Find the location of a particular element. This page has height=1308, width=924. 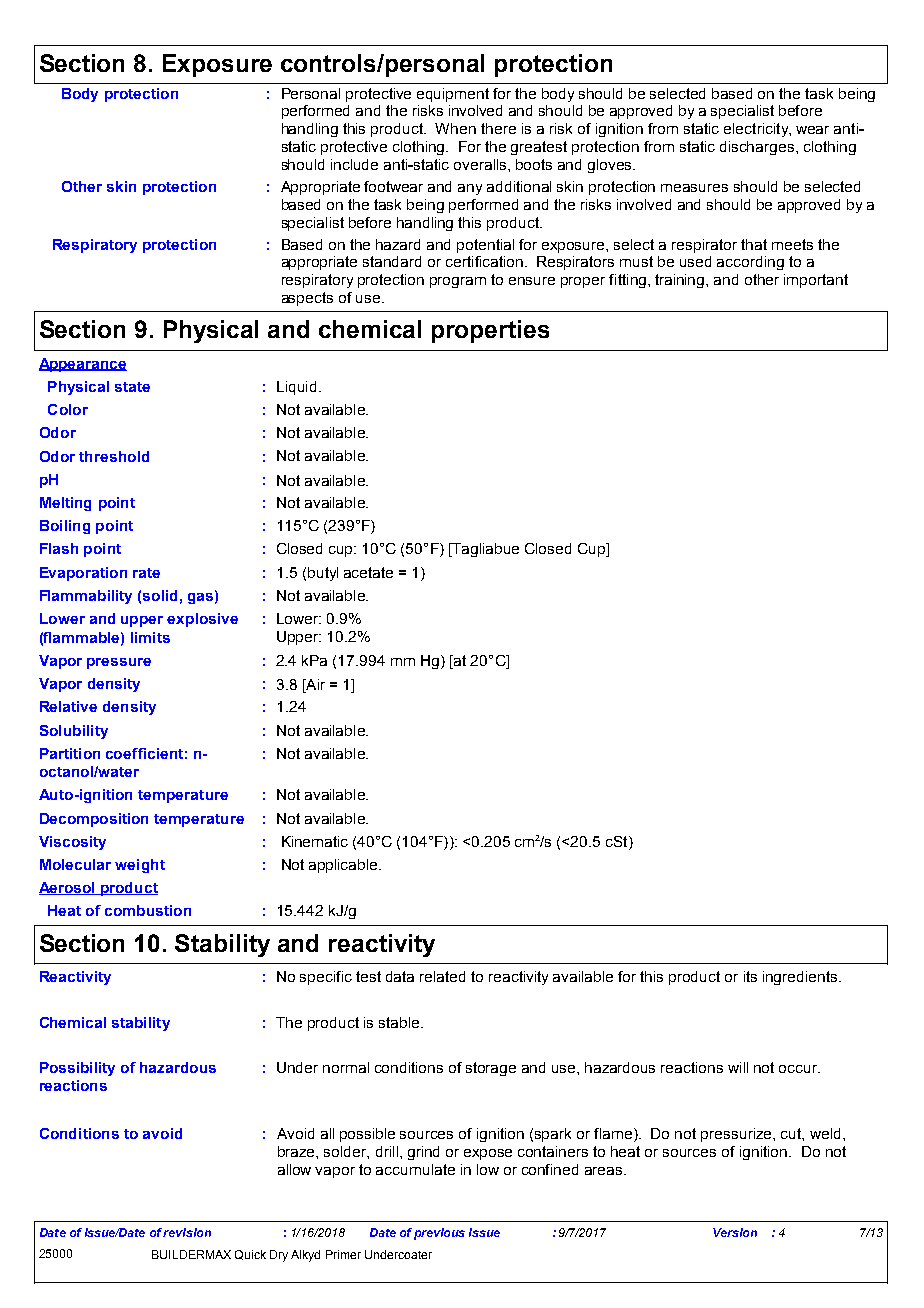

pressure is located at coordinates (119, 663).
